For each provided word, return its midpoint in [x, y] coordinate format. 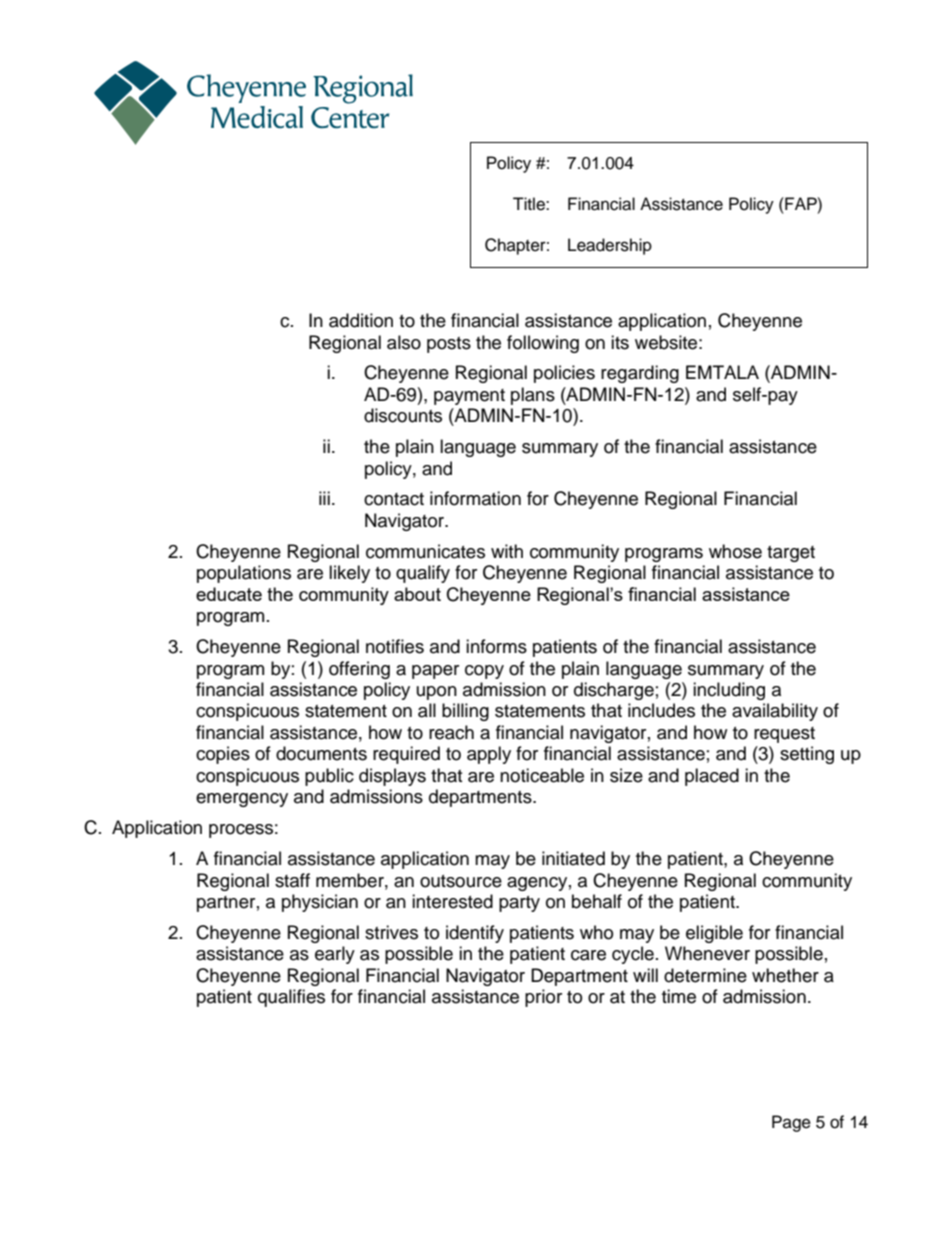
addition [361, 320]
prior [543, 998]
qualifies [291, 998]
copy [484, 672]
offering [359, 670]
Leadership [610, 246]
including [729, 691]
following [543, 344]
